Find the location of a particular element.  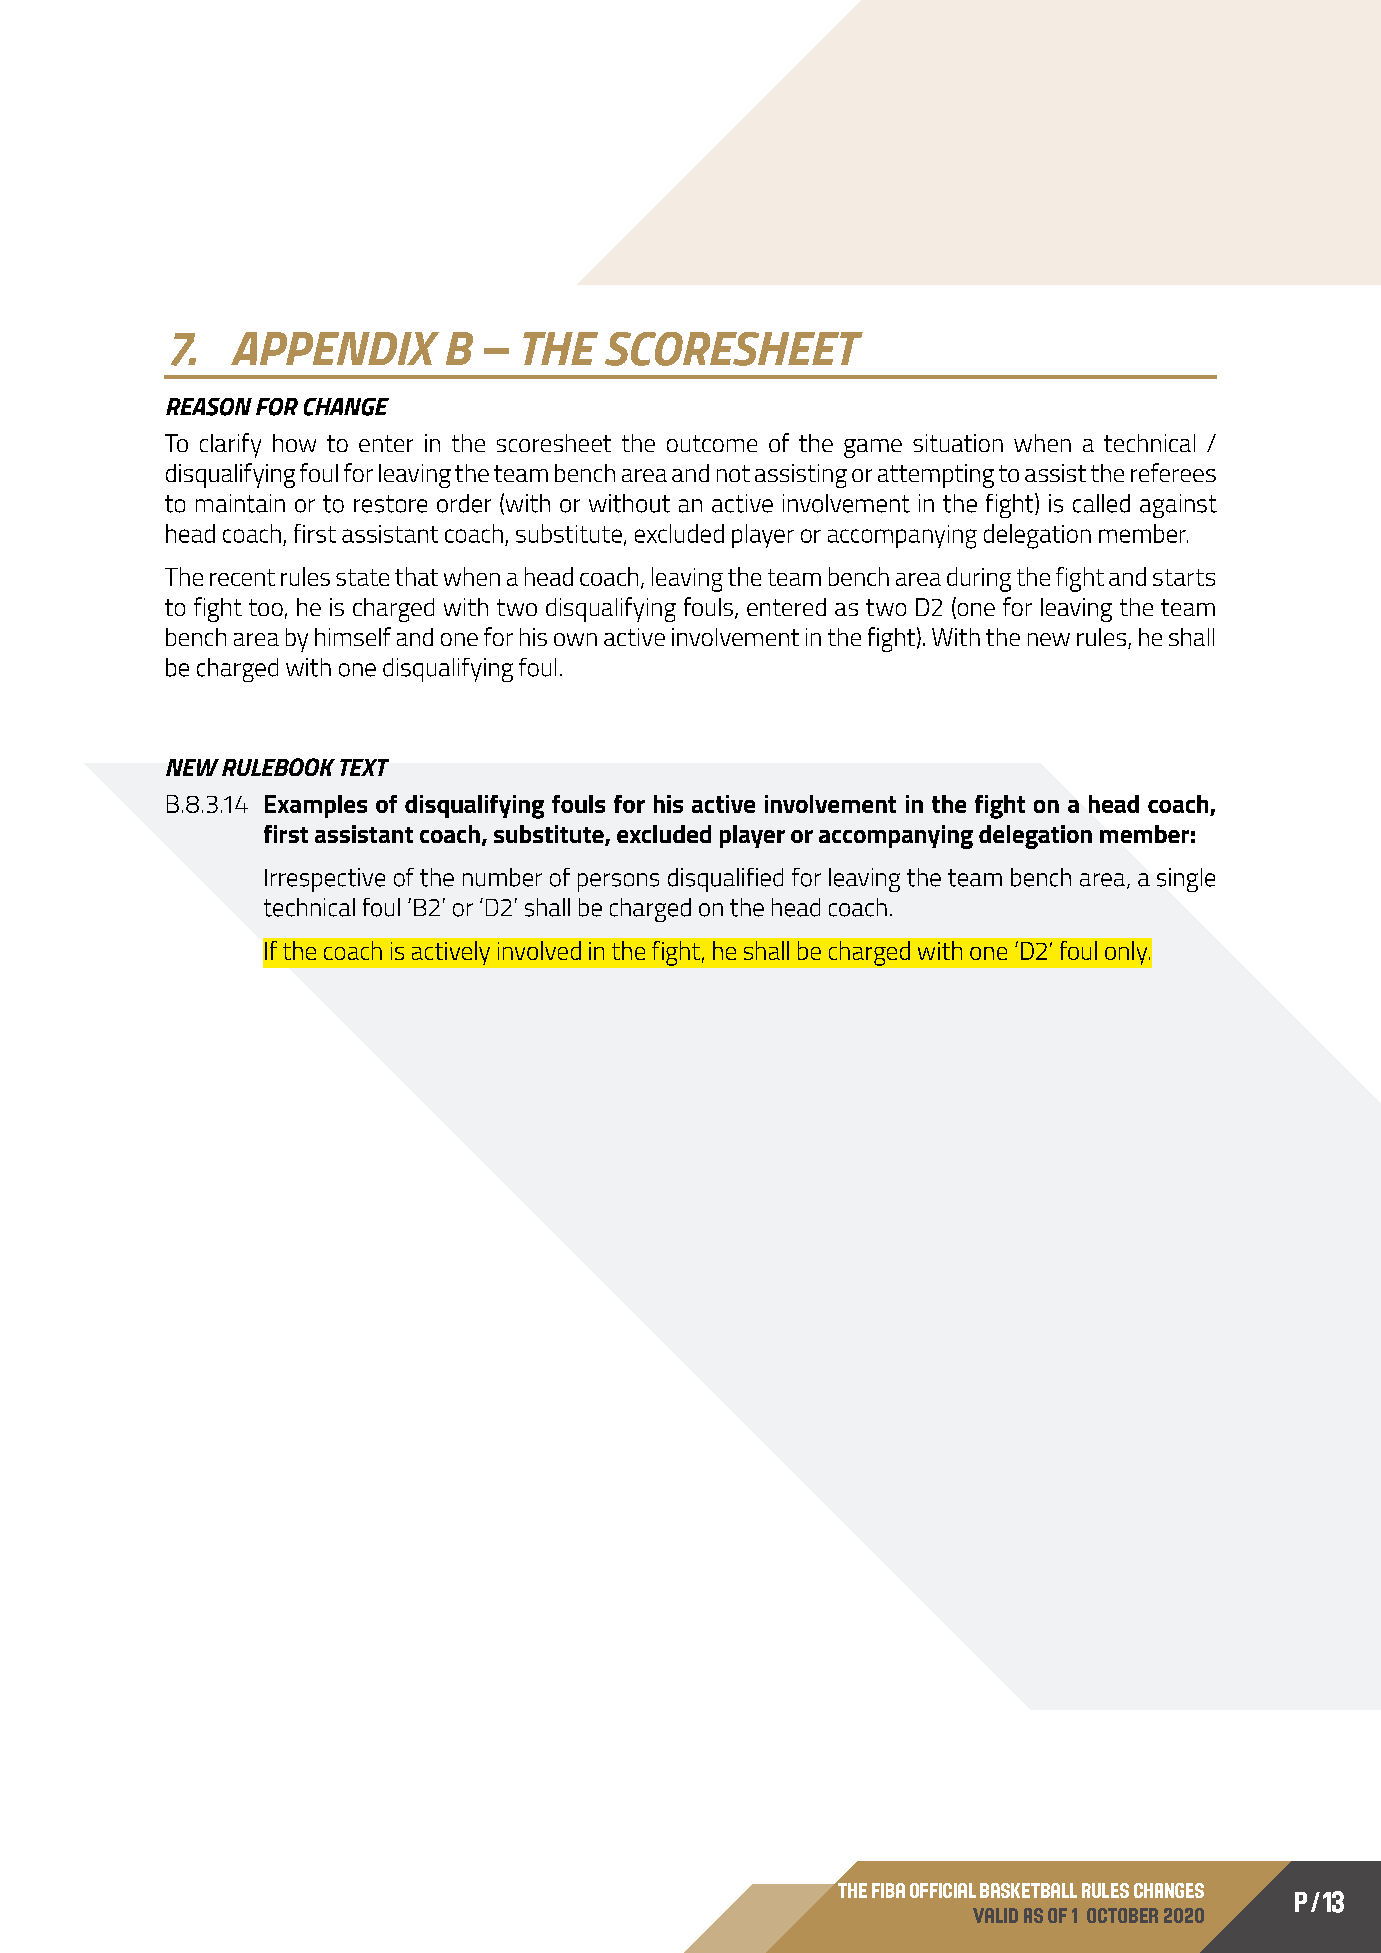

BASKETBALL is located at coordinates (1028, 1890).
